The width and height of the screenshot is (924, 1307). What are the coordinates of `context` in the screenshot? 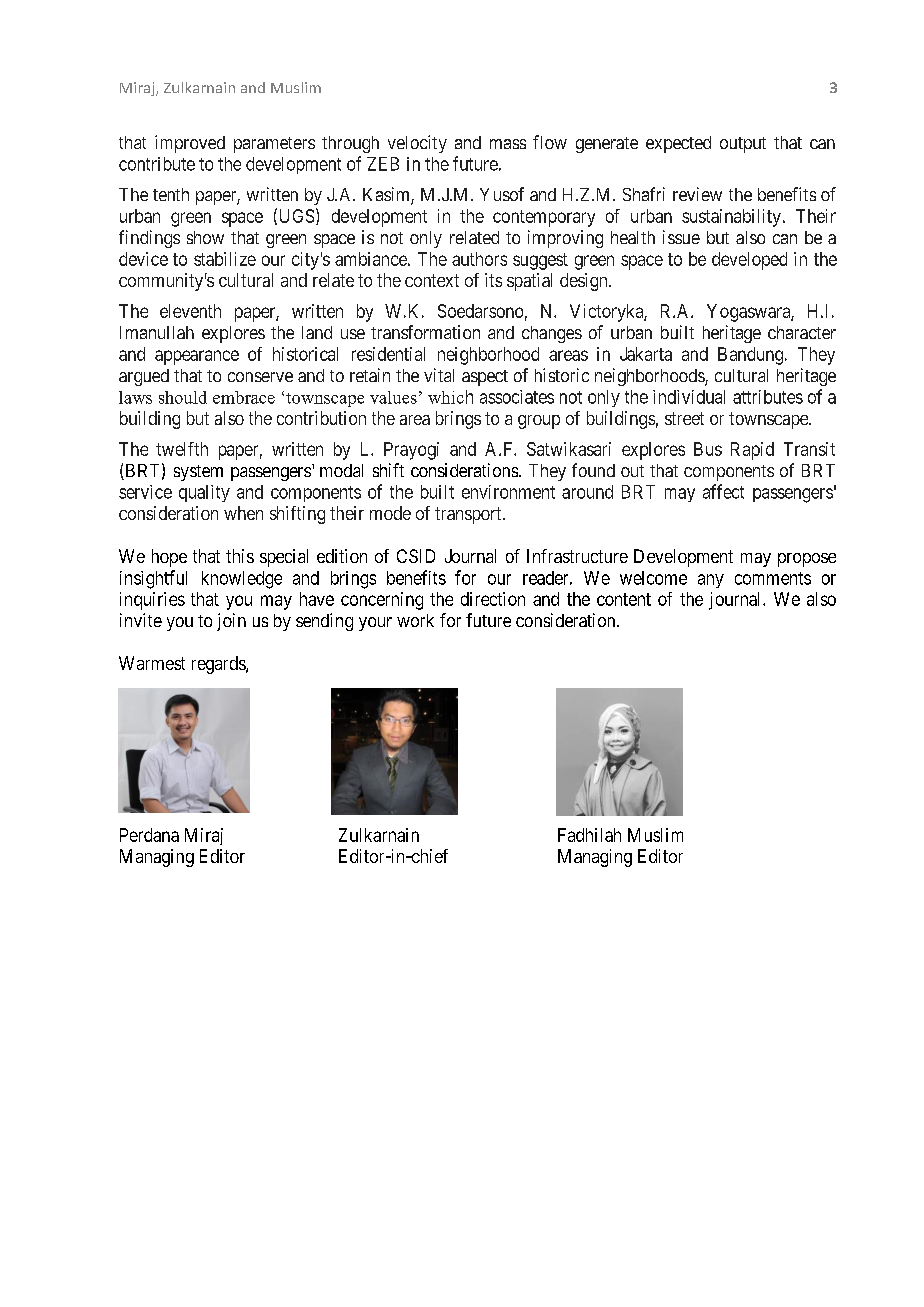 It's located at (432, 280).
